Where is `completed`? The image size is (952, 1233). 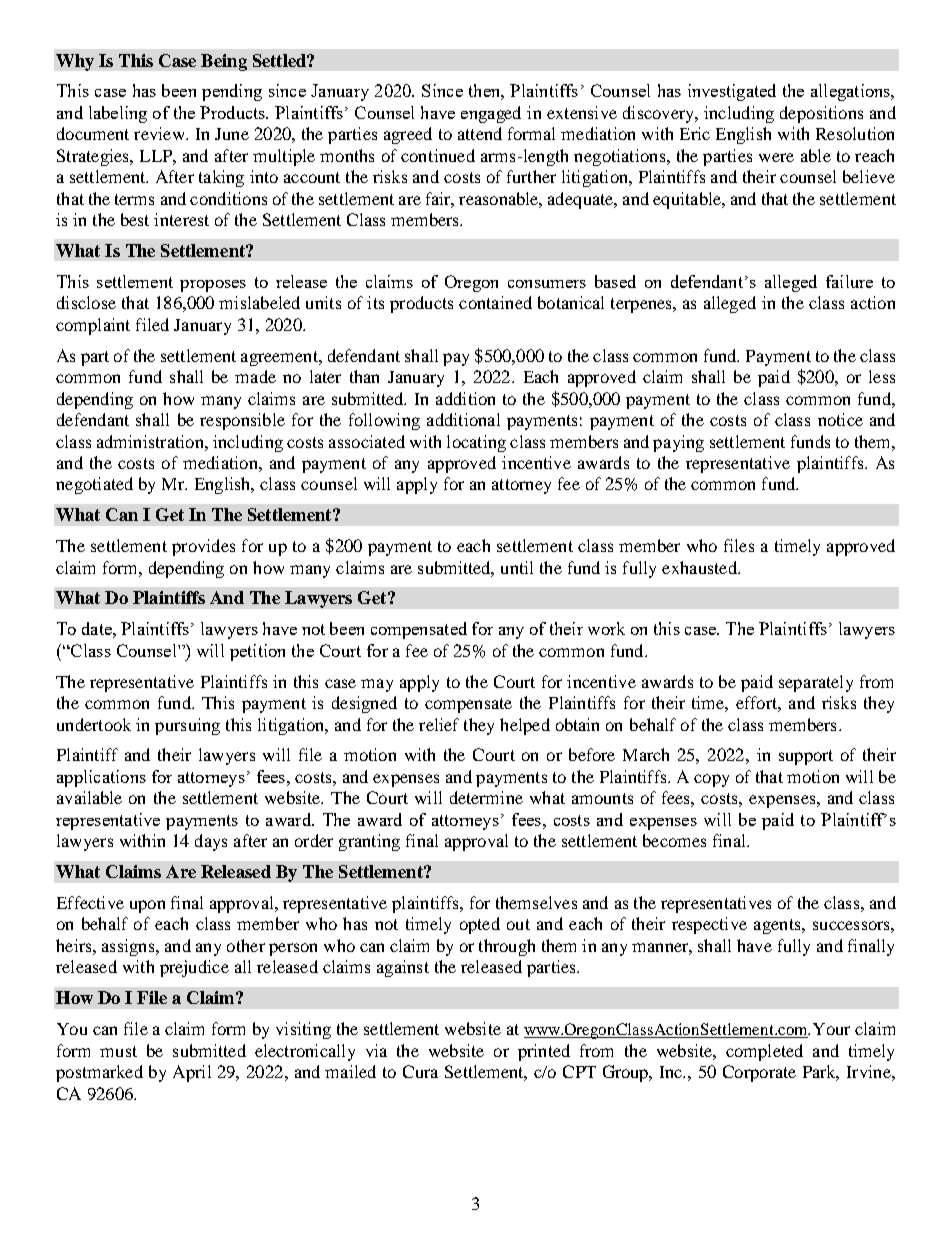
completed is located at coordinates (764, 1052).
